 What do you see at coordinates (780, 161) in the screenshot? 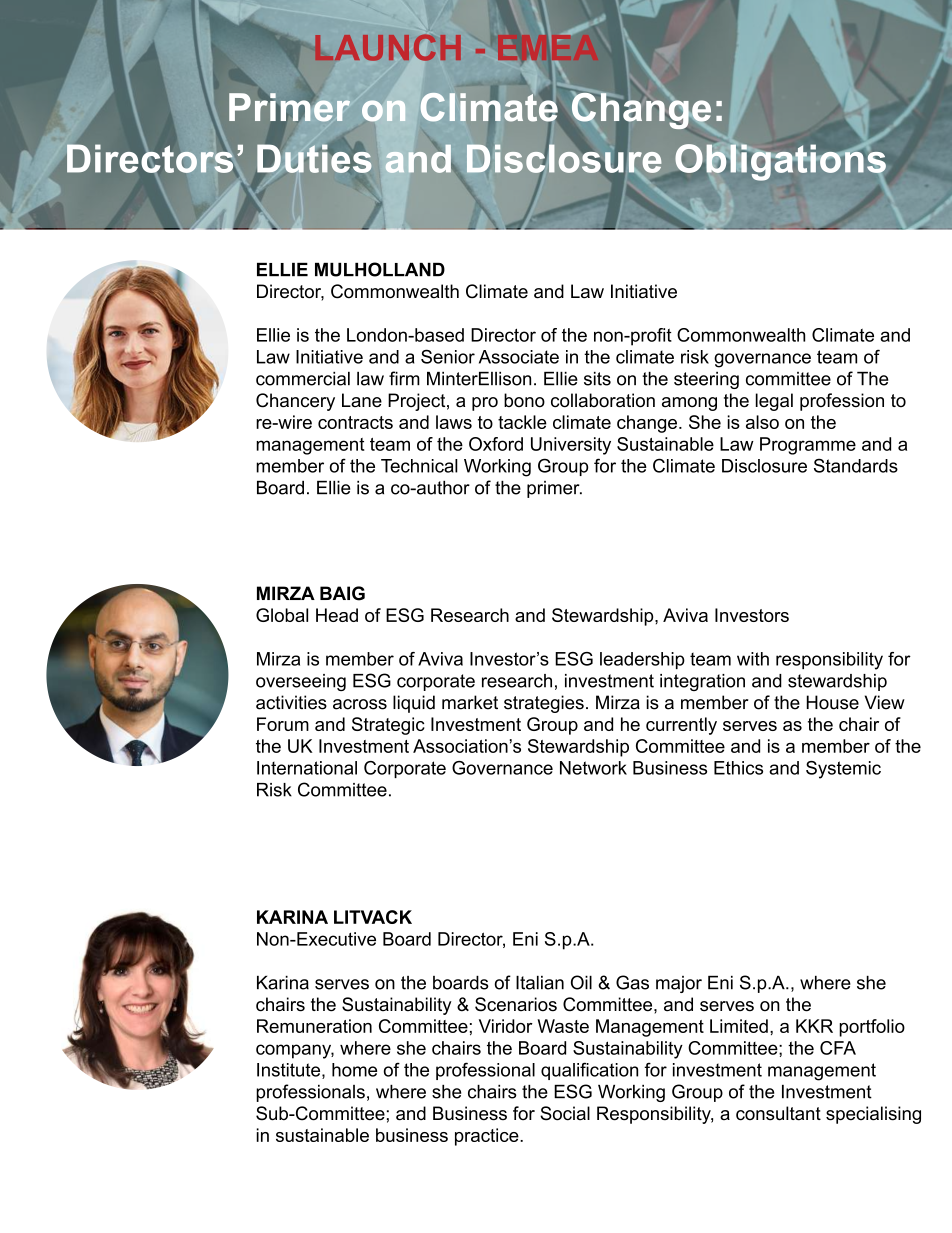
I see `Obligations` at bounding box center [780, 161].
